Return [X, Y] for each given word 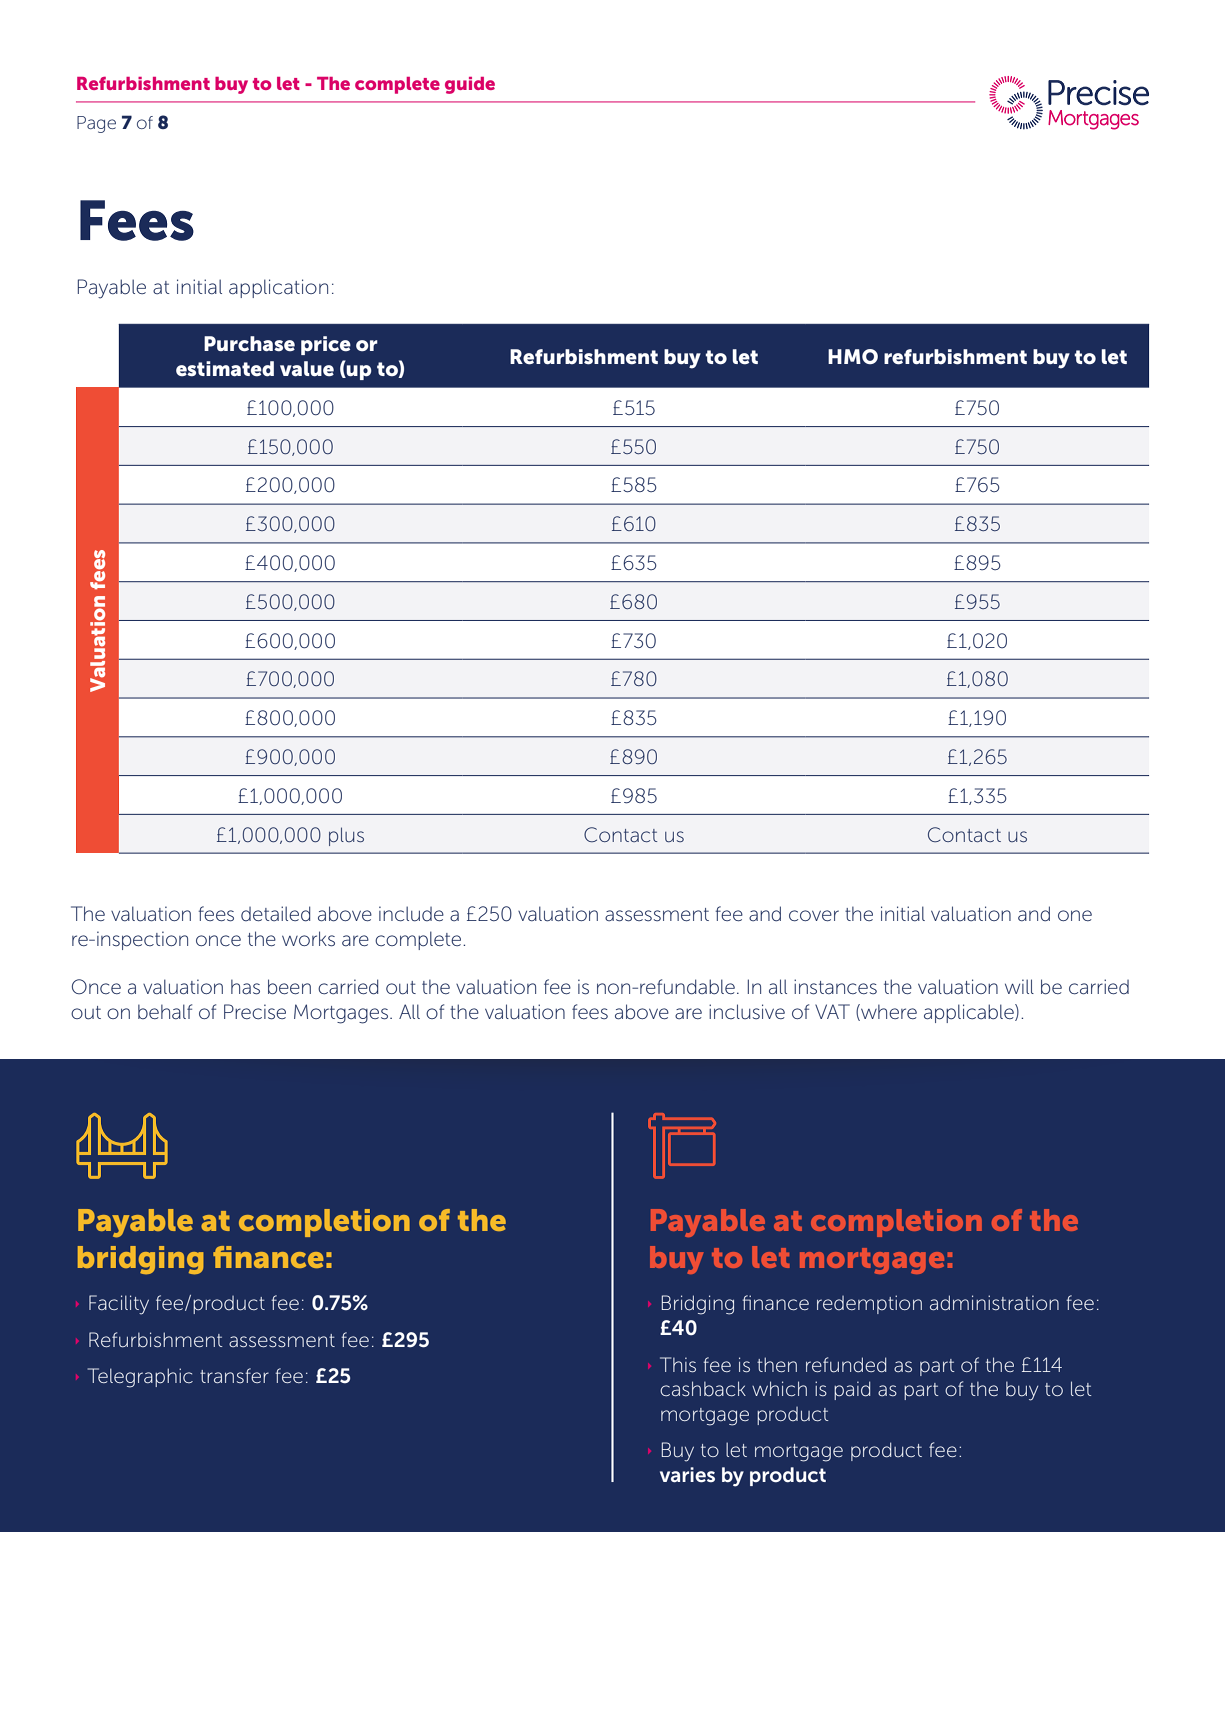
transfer [234, 1375]
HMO [853, 356]
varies [687, 1475]
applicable [970, 1013]
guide [470, 85]
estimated [225, 369]
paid [852, 1390]
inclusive [747, 1011]
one [1075, 915]
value [307, 368]
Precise [255, 1012]
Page [96, 124]
